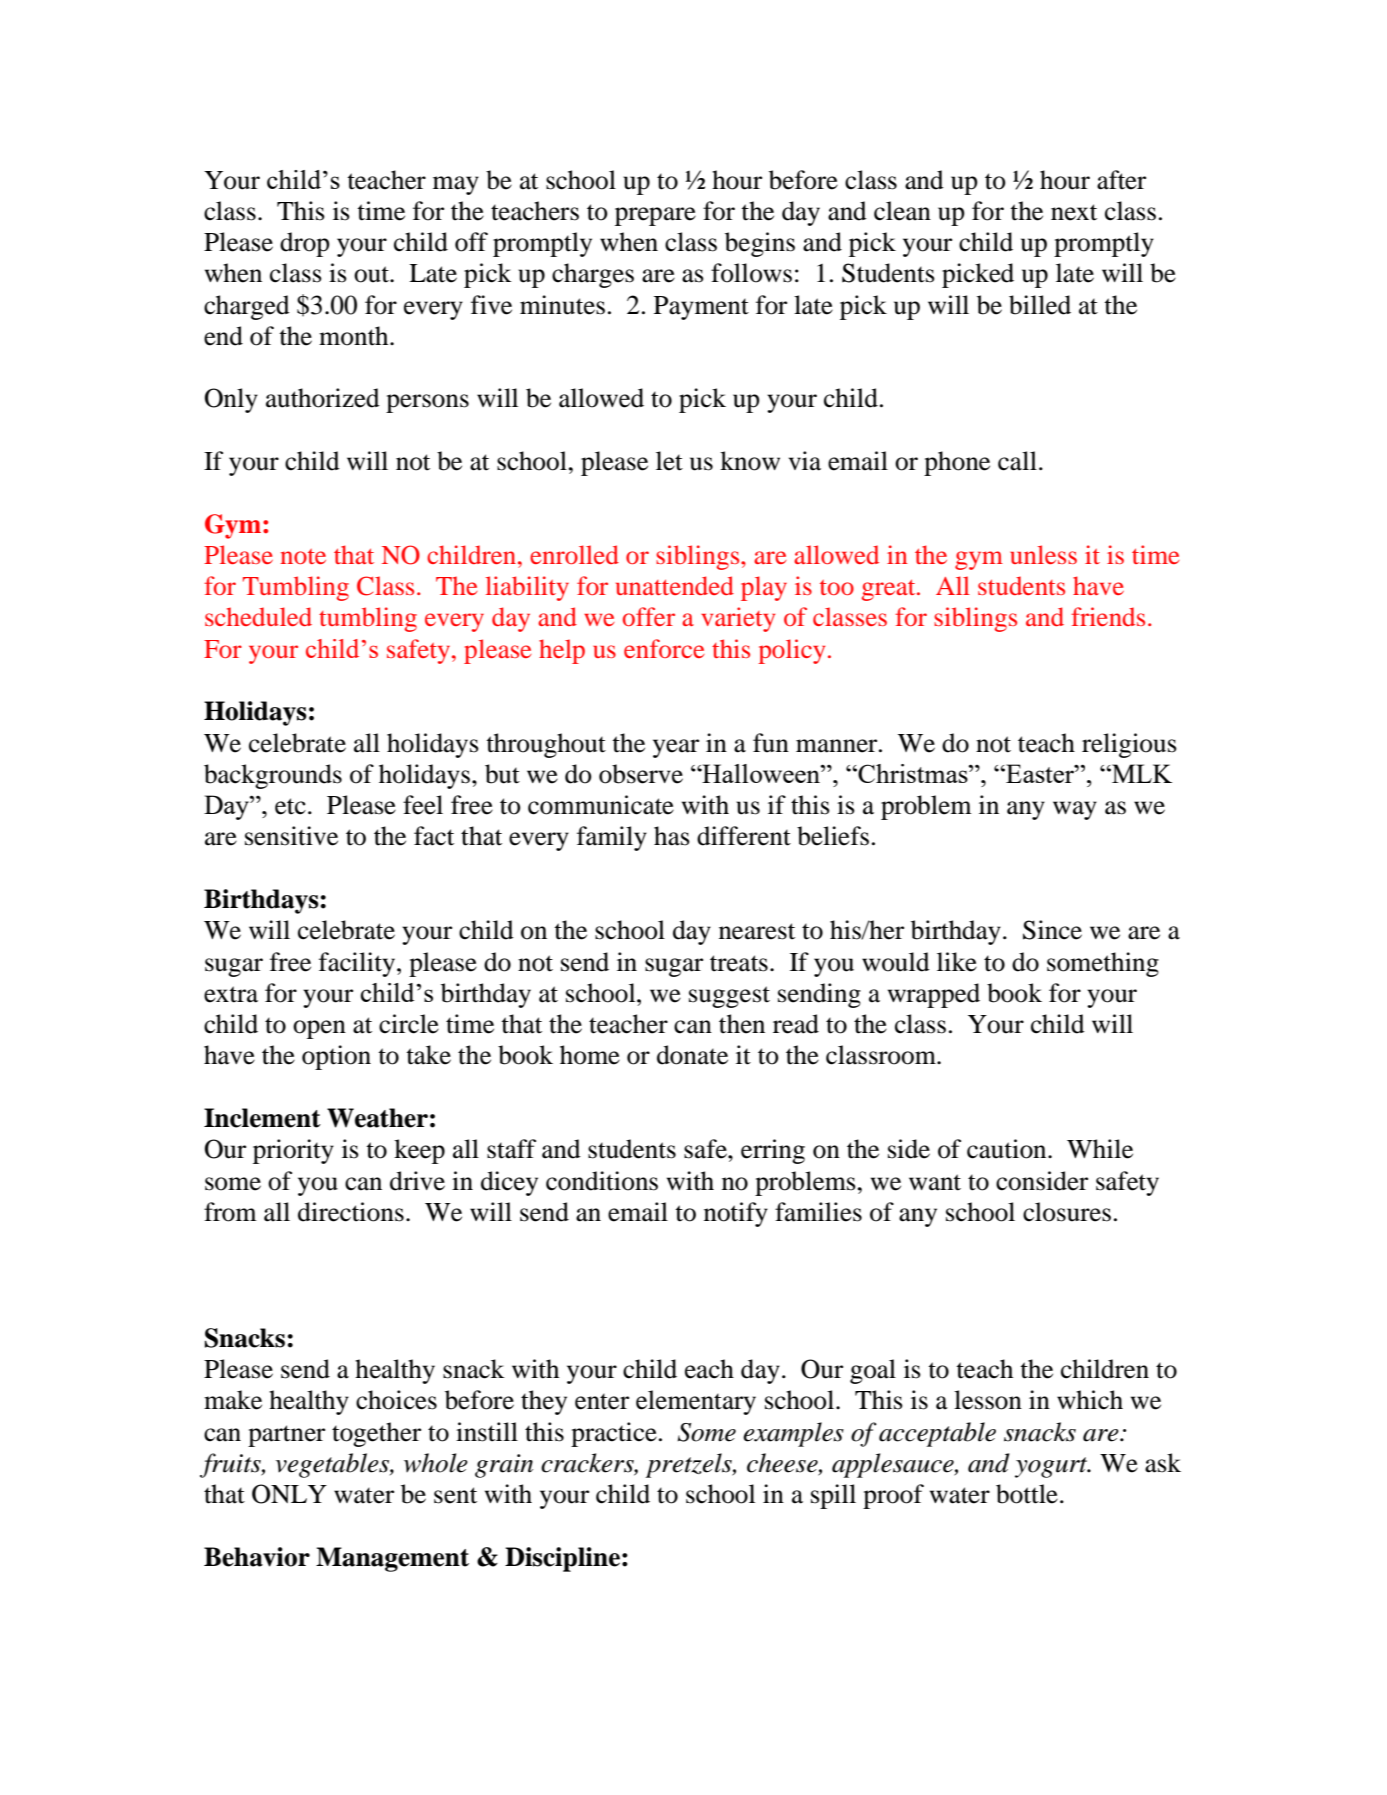  What do you see at coordinates (1052, 930) in the screenshot?
I see `Since` at bounding box center [1052, 930].
